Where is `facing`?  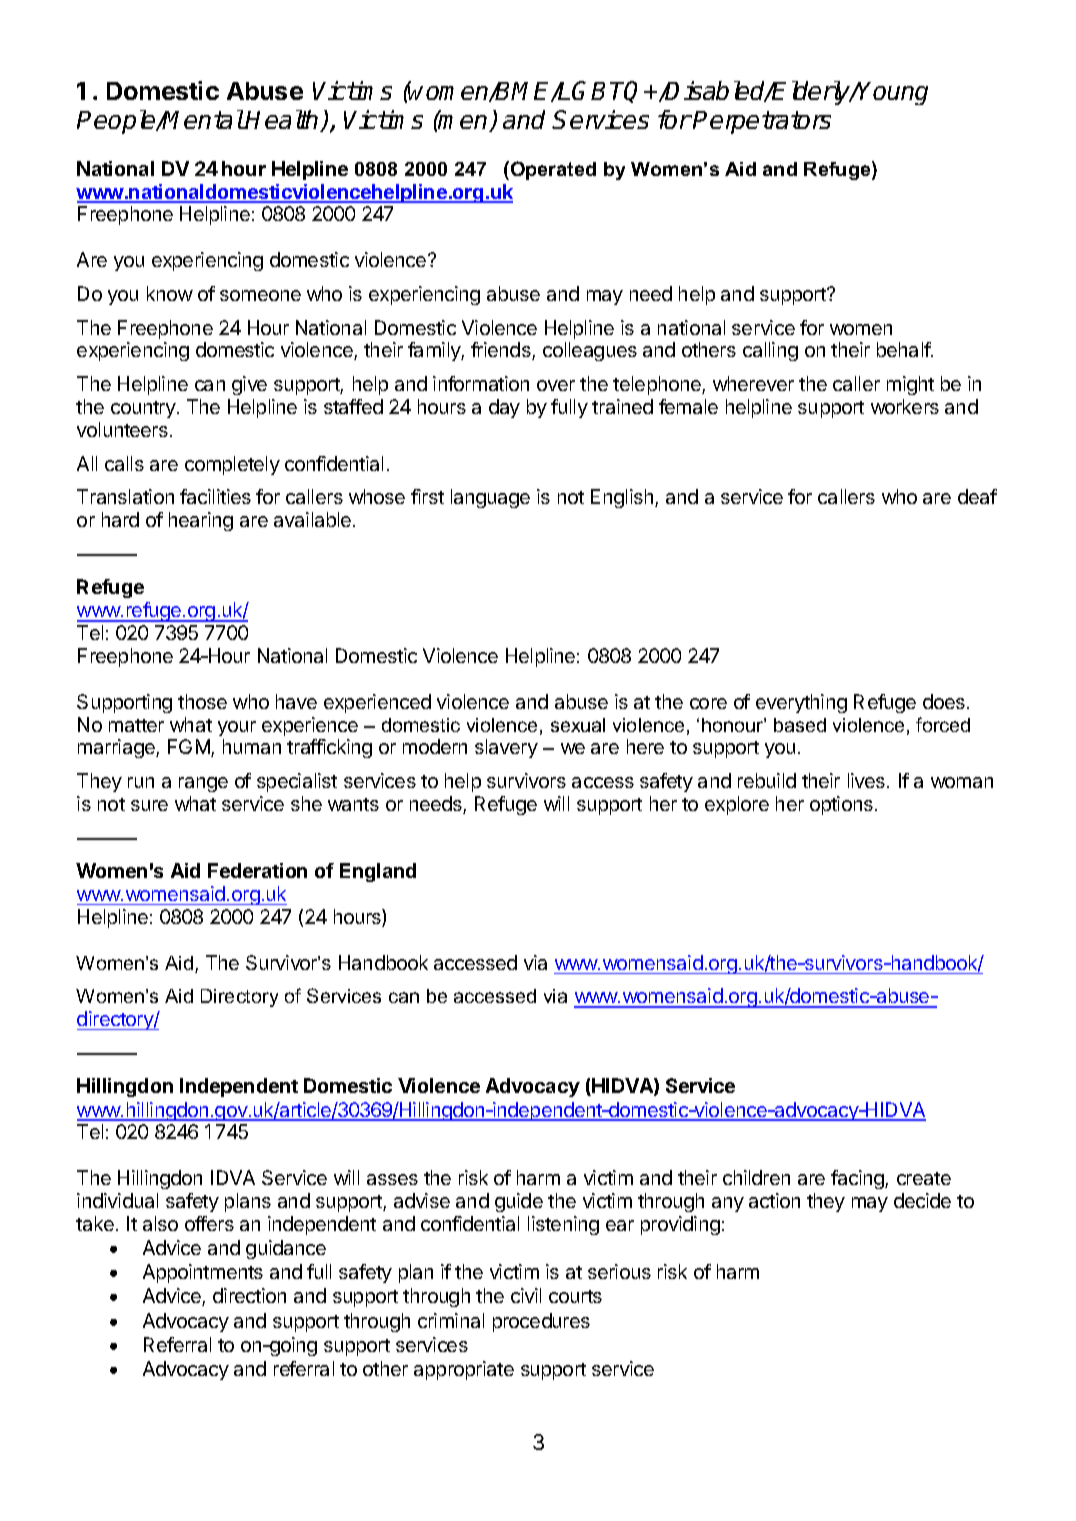 facing is located at coordinates (858, 1179).
